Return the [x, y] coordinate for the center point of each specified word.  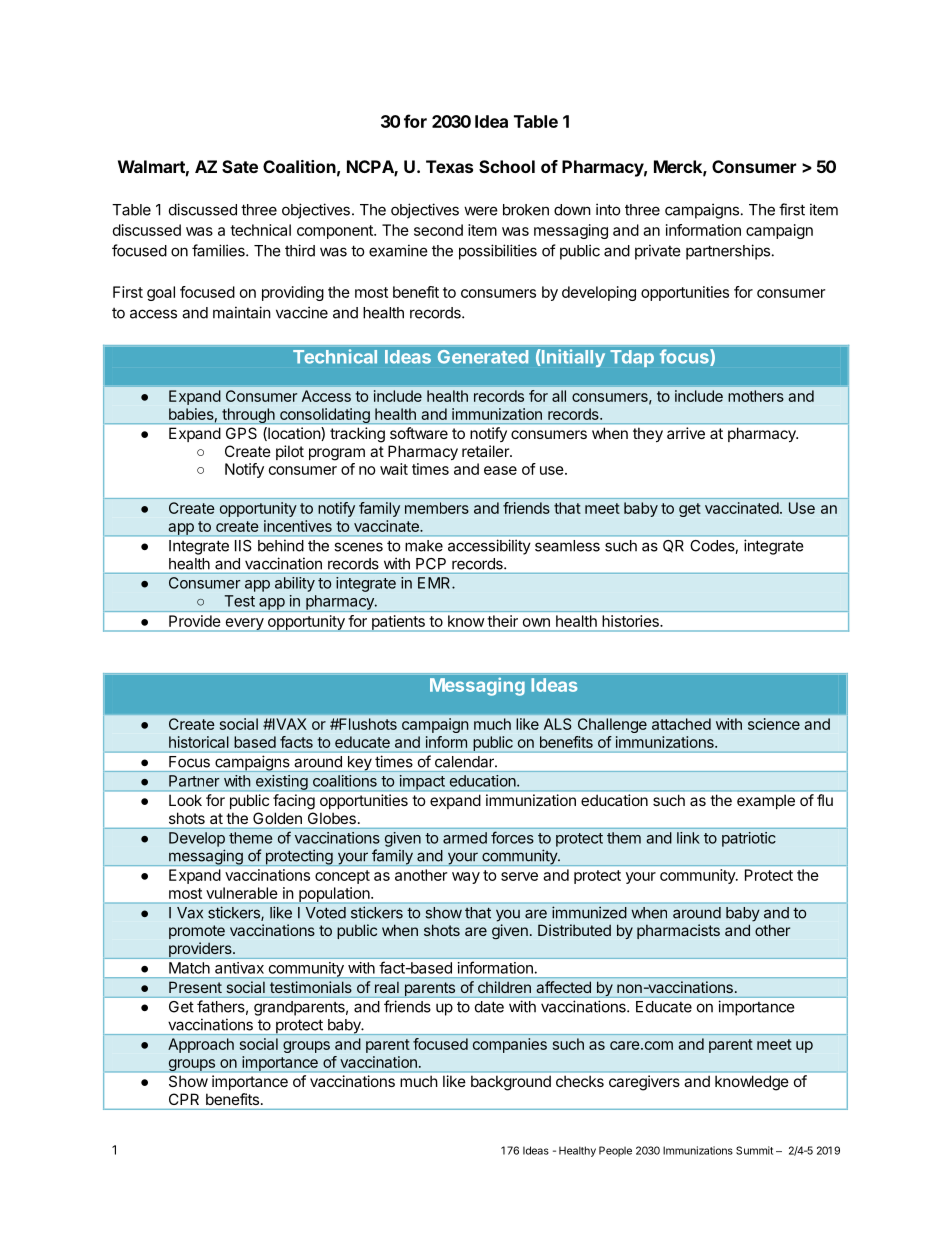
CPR [184, 1099]
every [244, 625]
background [511, 1083]
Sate [240, 166]
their [503, 621]
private [658, 252]
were [481, 211]
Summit [754, 1150]
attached [681, 724]
